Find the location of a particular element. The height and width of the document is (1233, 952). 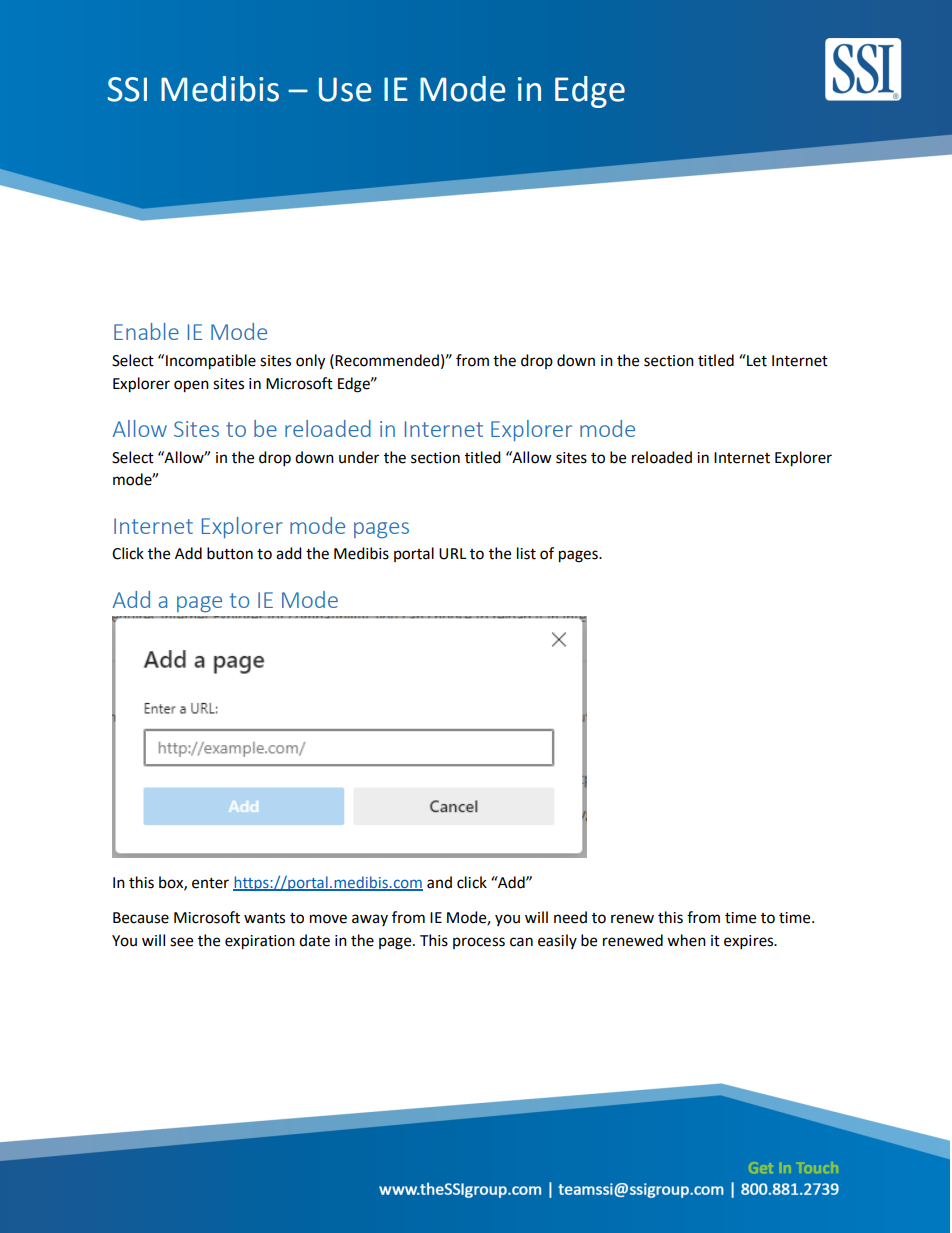

Let is located at coordinates (756, 360).
